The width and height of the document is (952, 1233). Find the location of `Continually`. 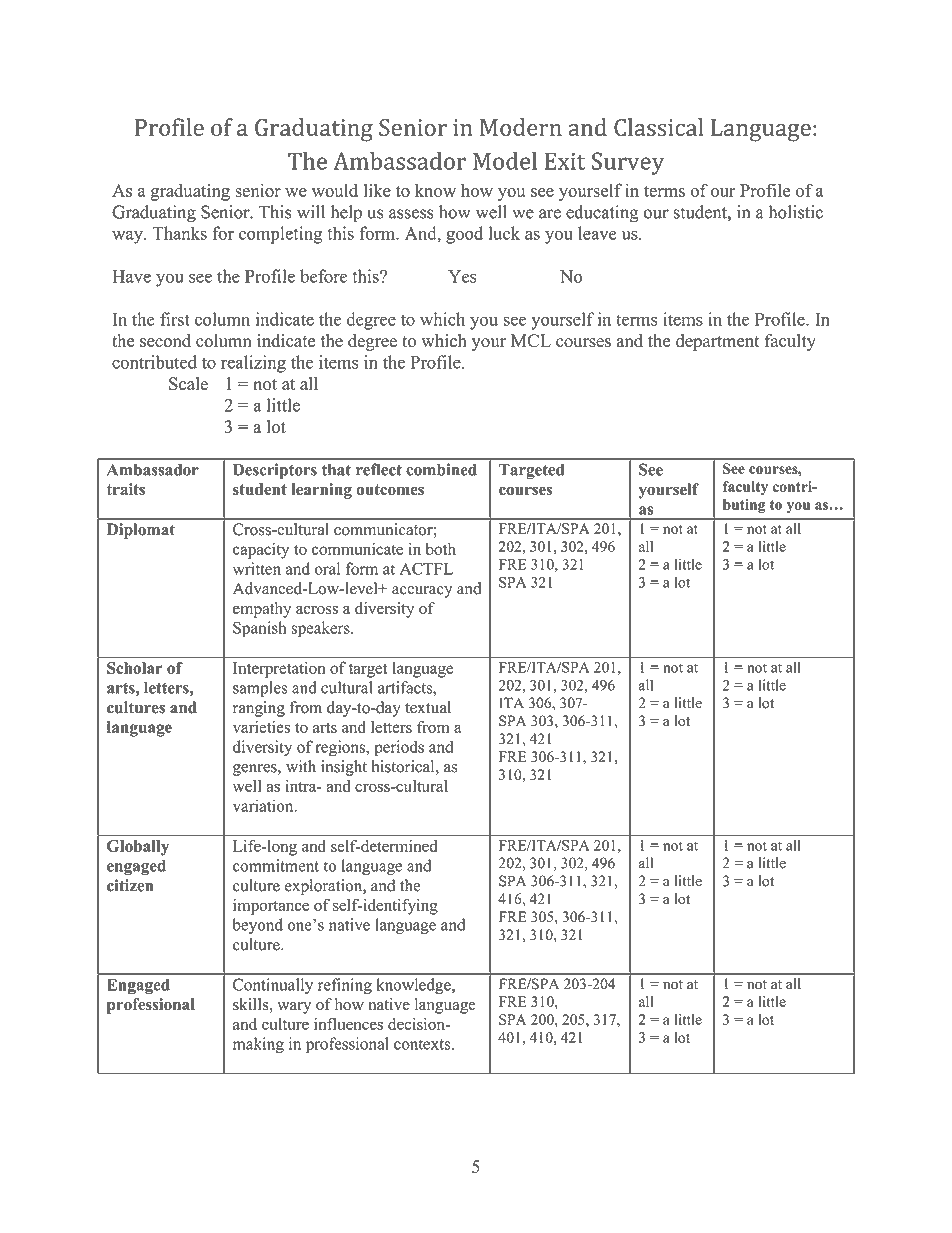

Continually is located at coordinates (273, 986).
